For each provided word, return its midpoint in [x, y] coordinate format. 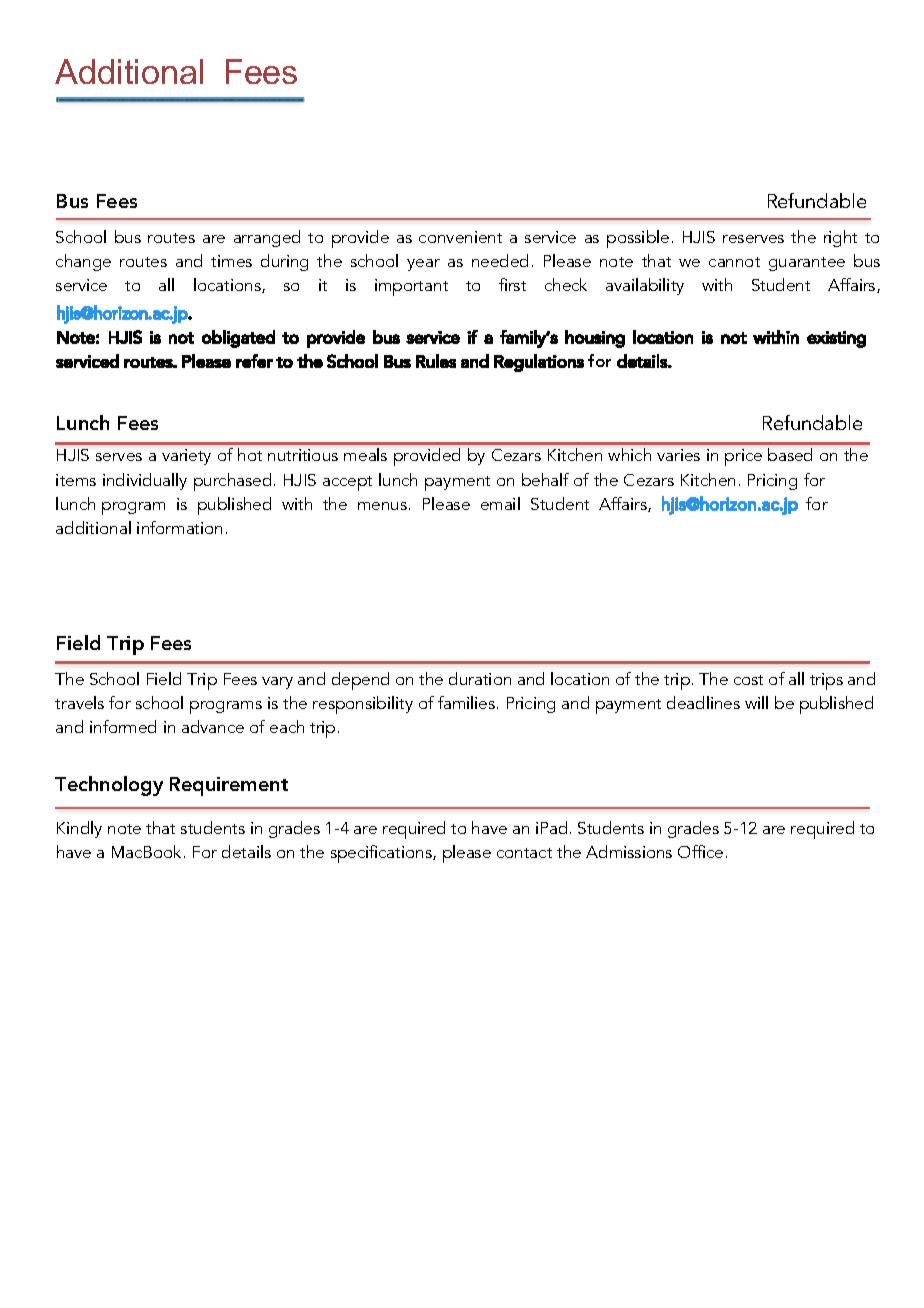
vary [277, 683]
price [743, 457]
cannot [734, 262]
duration [480, 678]
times [231, 261]
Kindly [79, 829]
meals [365, 454]
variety [186, 457]
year [423, 265]
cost [748, 680]
